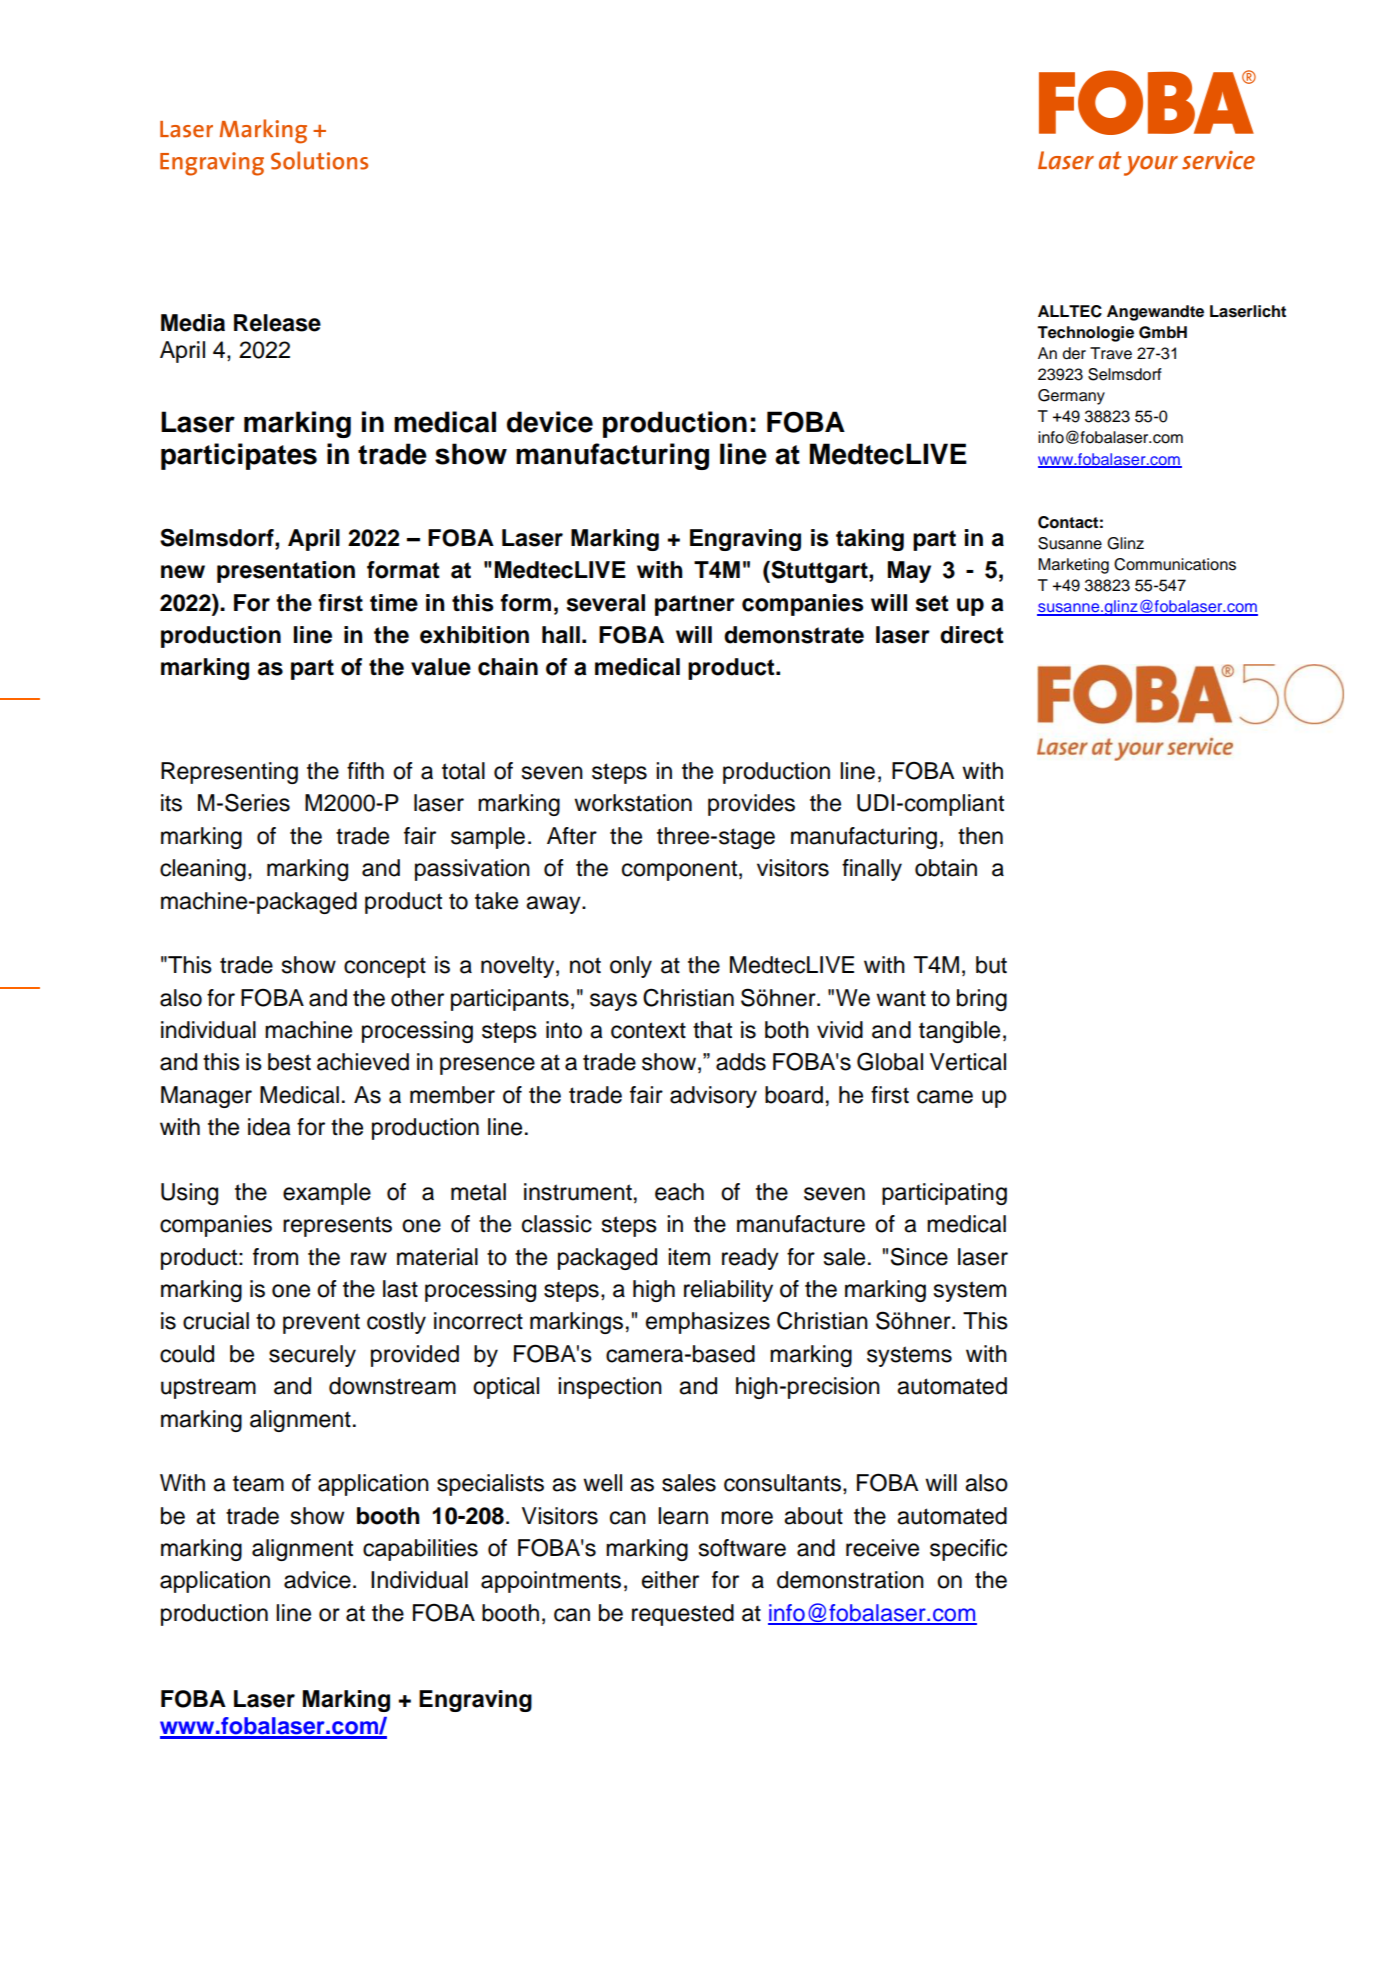  What do you see at coordinates (633, 803) in the page?
I see `workstation` at bounding box center [633, 803].
